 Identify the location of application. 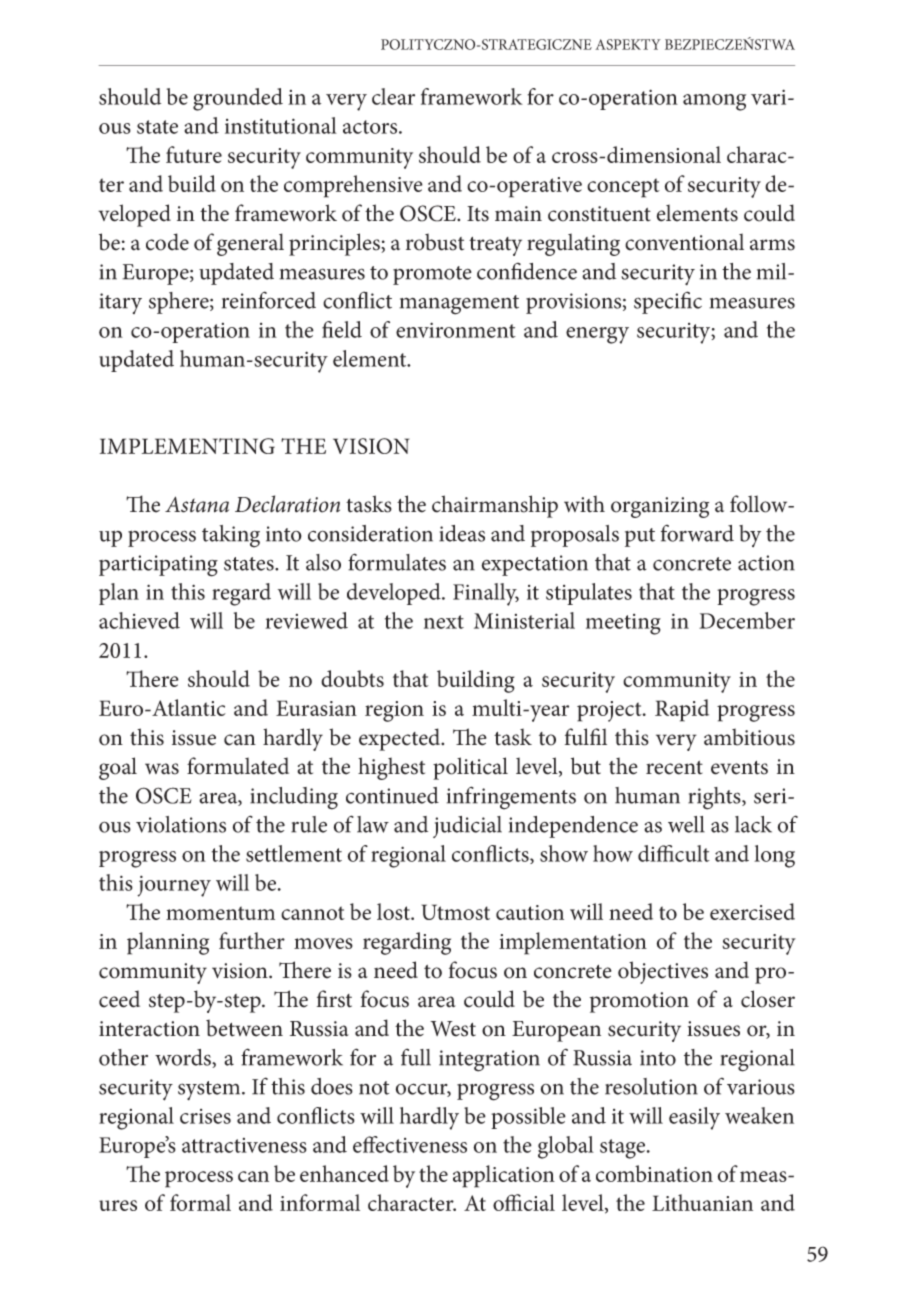
(504, 1176).
